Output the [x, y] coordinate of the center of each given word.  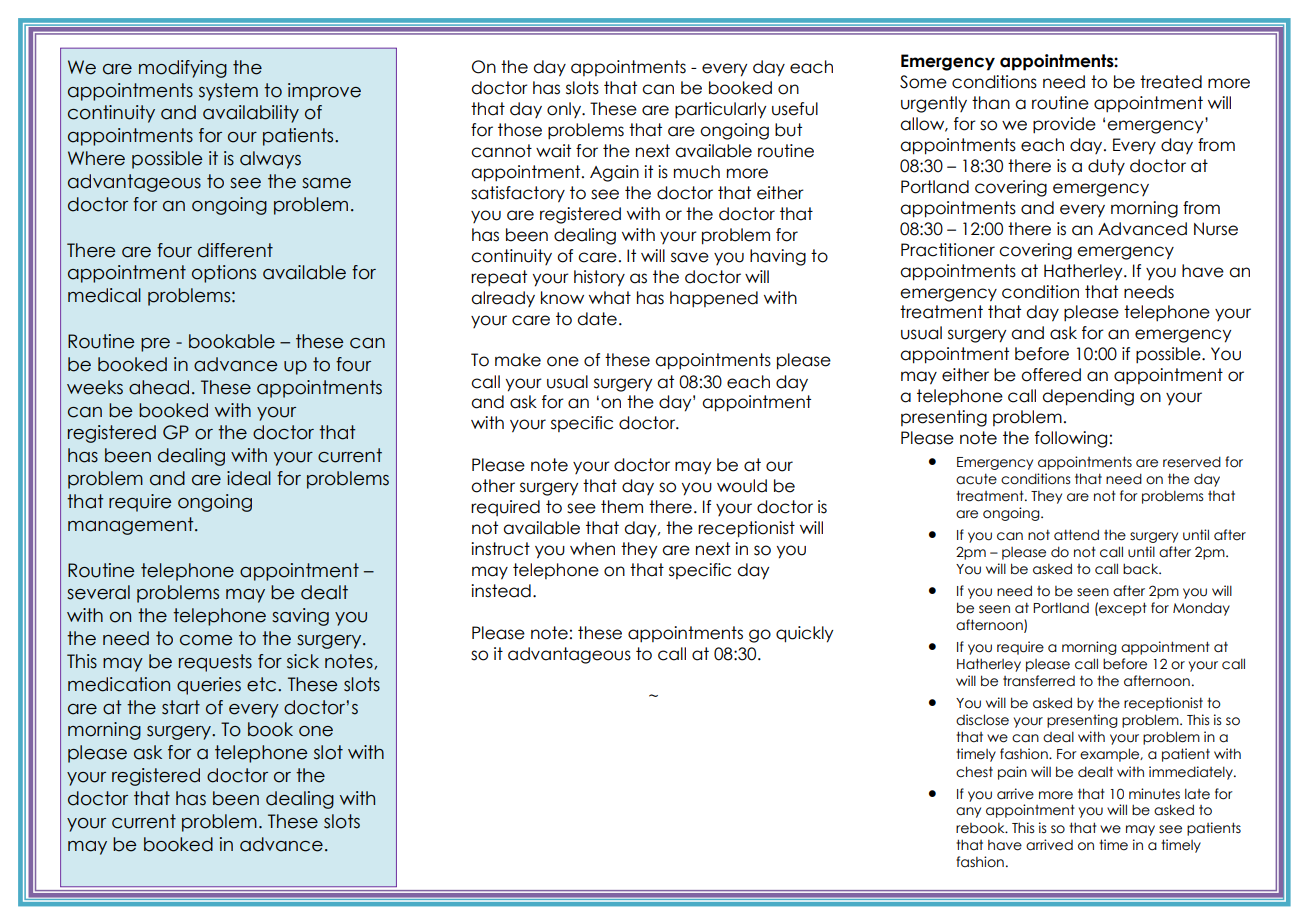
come [206, 640]
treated [1171, 82]
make [518, 360]
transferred [1039, 681]
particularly [720, 110]
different [235, 250]
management [132, 526]
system [228, 92]
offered [1051, 375]
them [622, 507]
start [181, 707]
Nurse [1216, 229]
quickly [804, 634]
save [690, 257]
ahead [159, 387]
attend [1076, 535]
